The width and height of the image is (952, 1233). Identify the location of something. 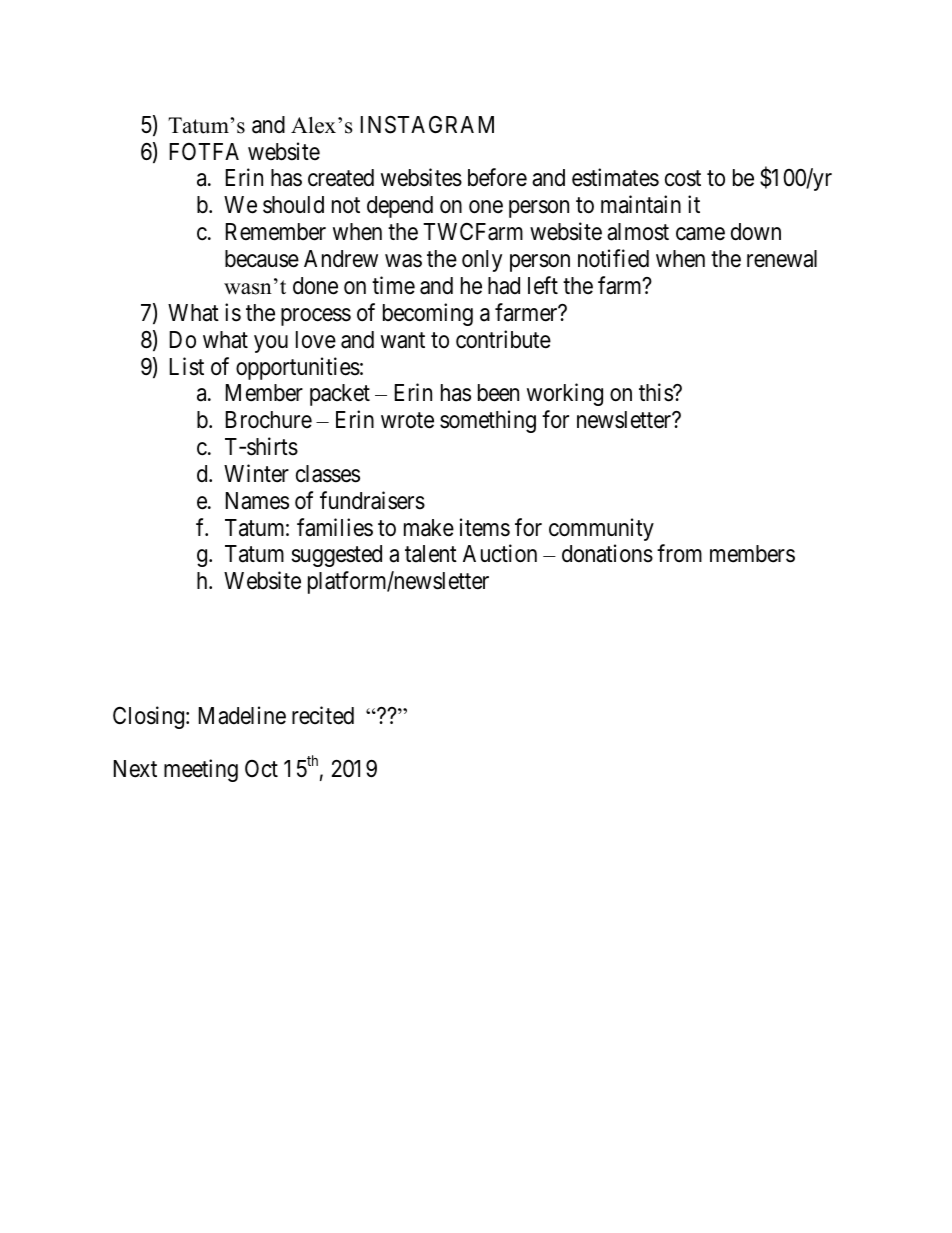
(488, 421).
